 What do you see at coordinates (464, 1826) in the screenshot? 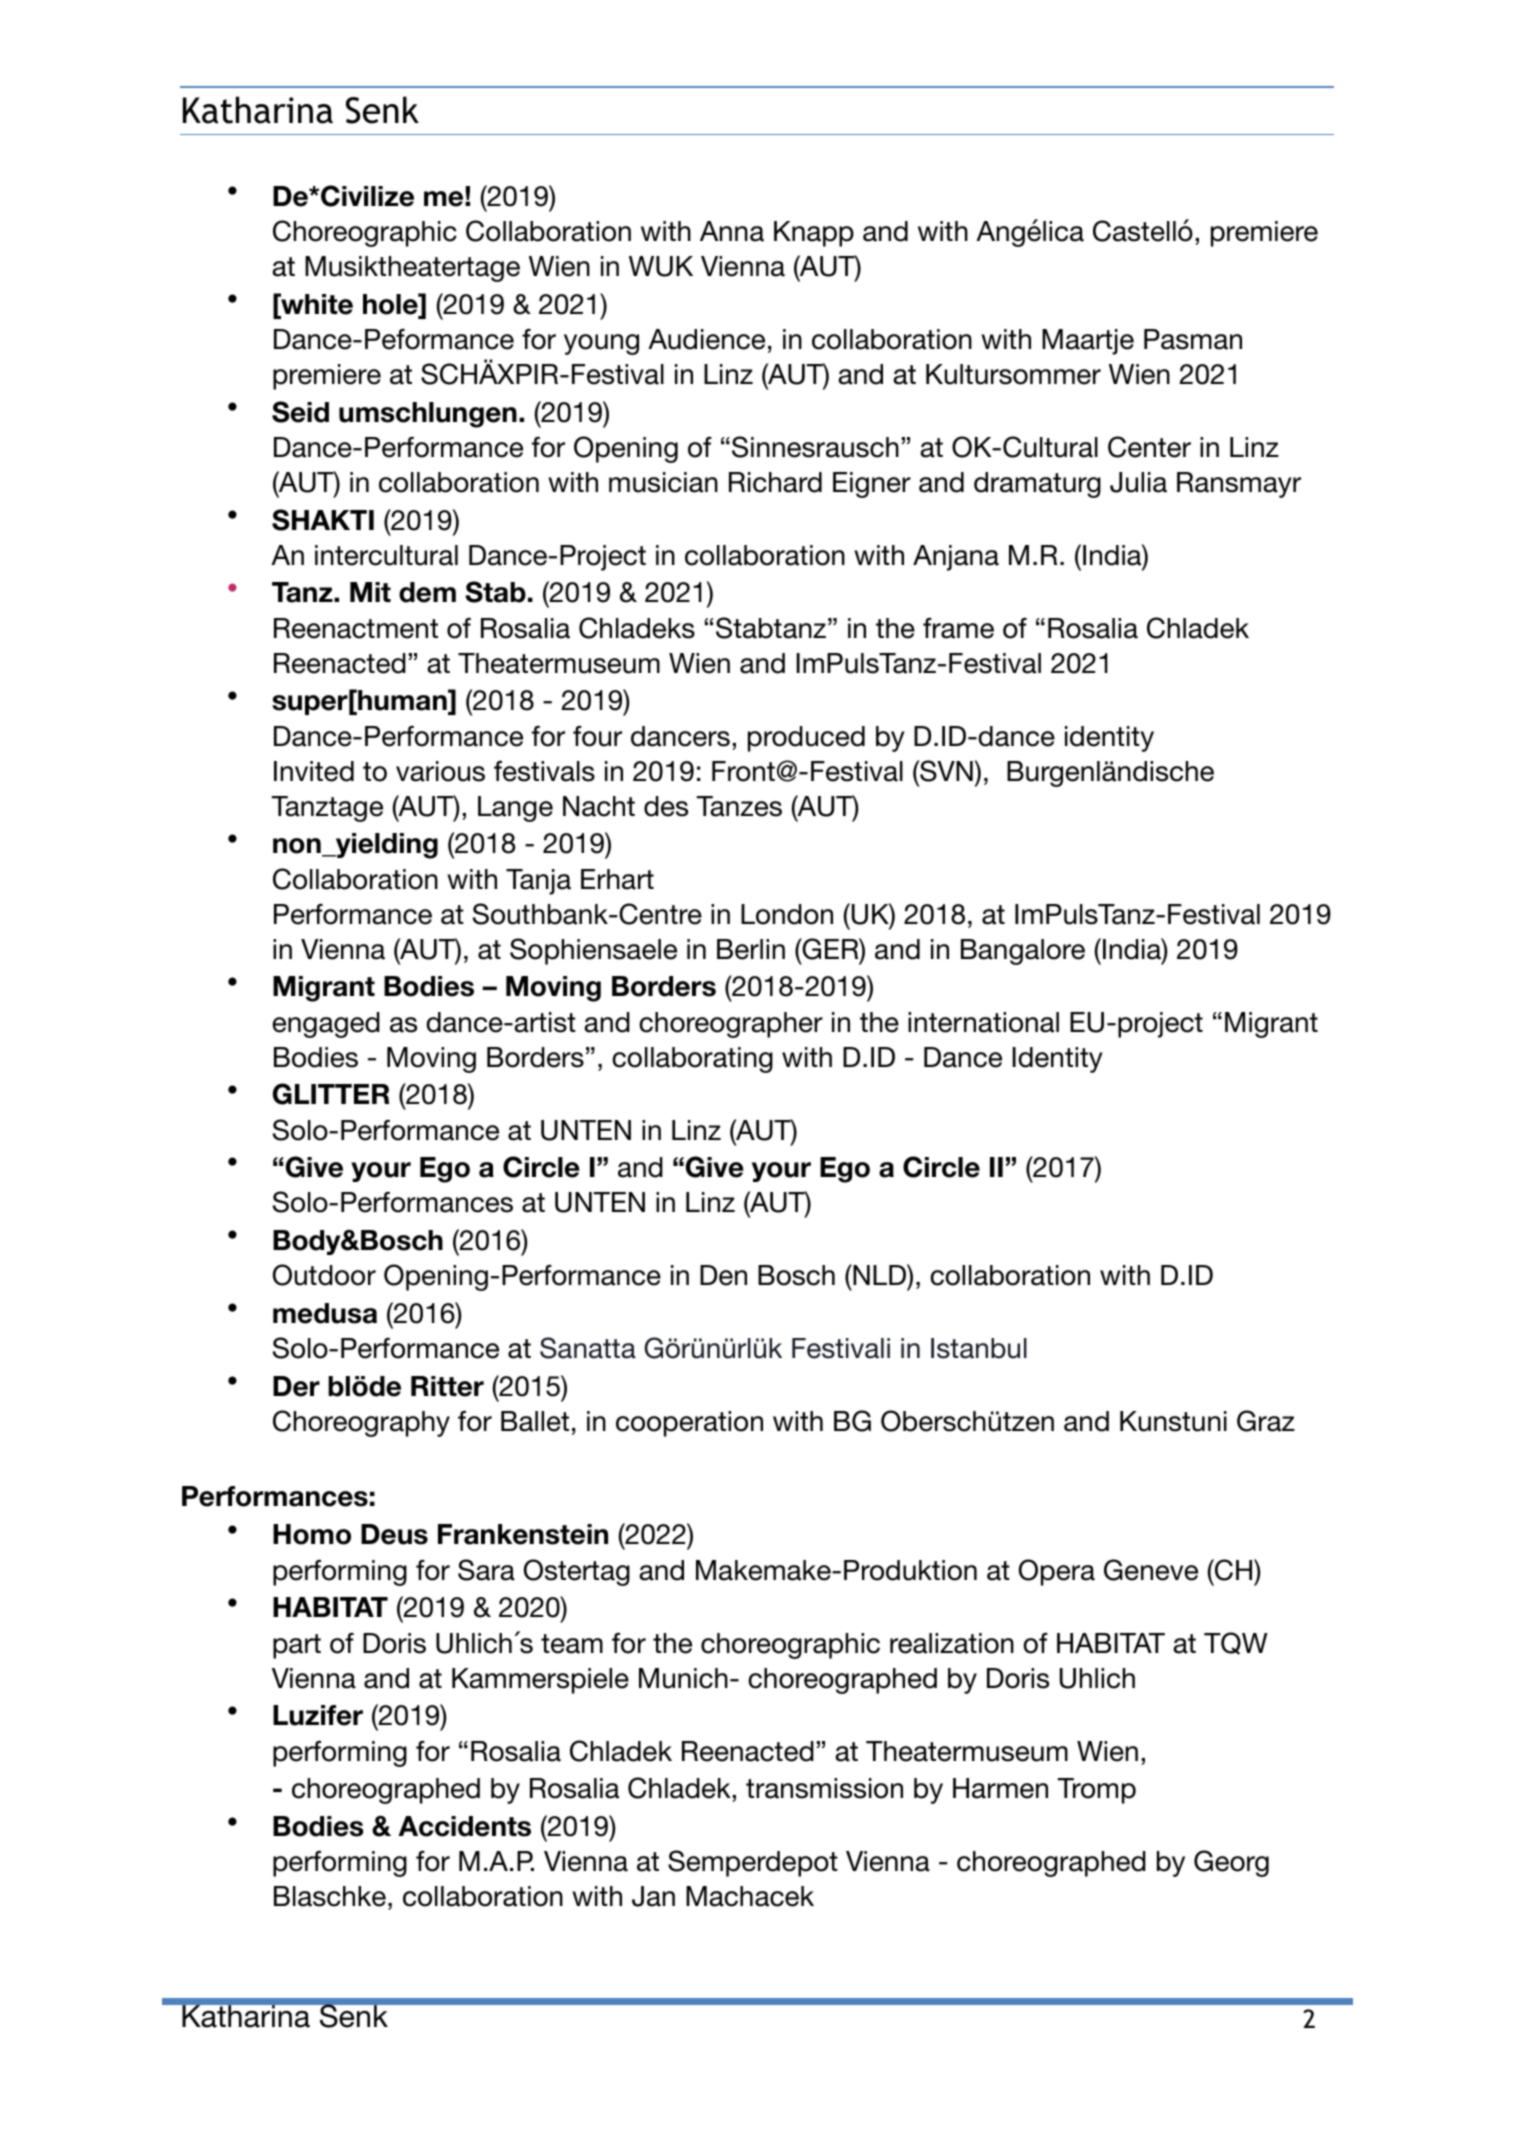
I see `Accidents` at bounding box center [464, 1826].
